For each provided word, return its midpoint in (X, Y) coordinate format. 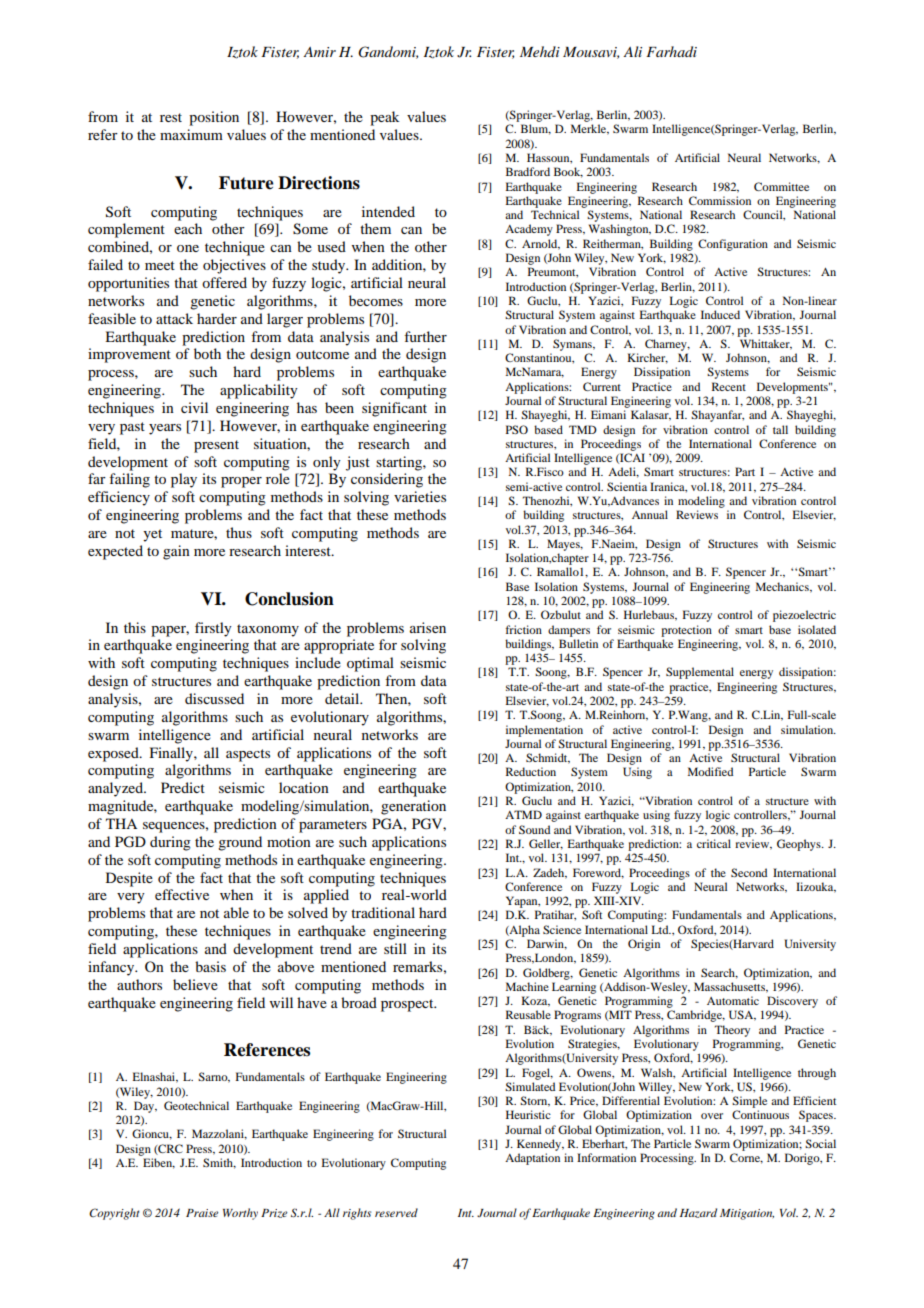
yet (152, 535)
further (425, 336)
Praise (202, 1213)
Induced (720, 314)
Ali (632, 51)
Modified (710, 771)
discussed (214, 698)
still (395, 948)
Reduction (531, 771)
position (214, 118)
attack (174, 318)
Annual (650, 514)
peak (384, 118)
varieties (420, 496)
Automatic (733, 1000)
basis (210, 966)
